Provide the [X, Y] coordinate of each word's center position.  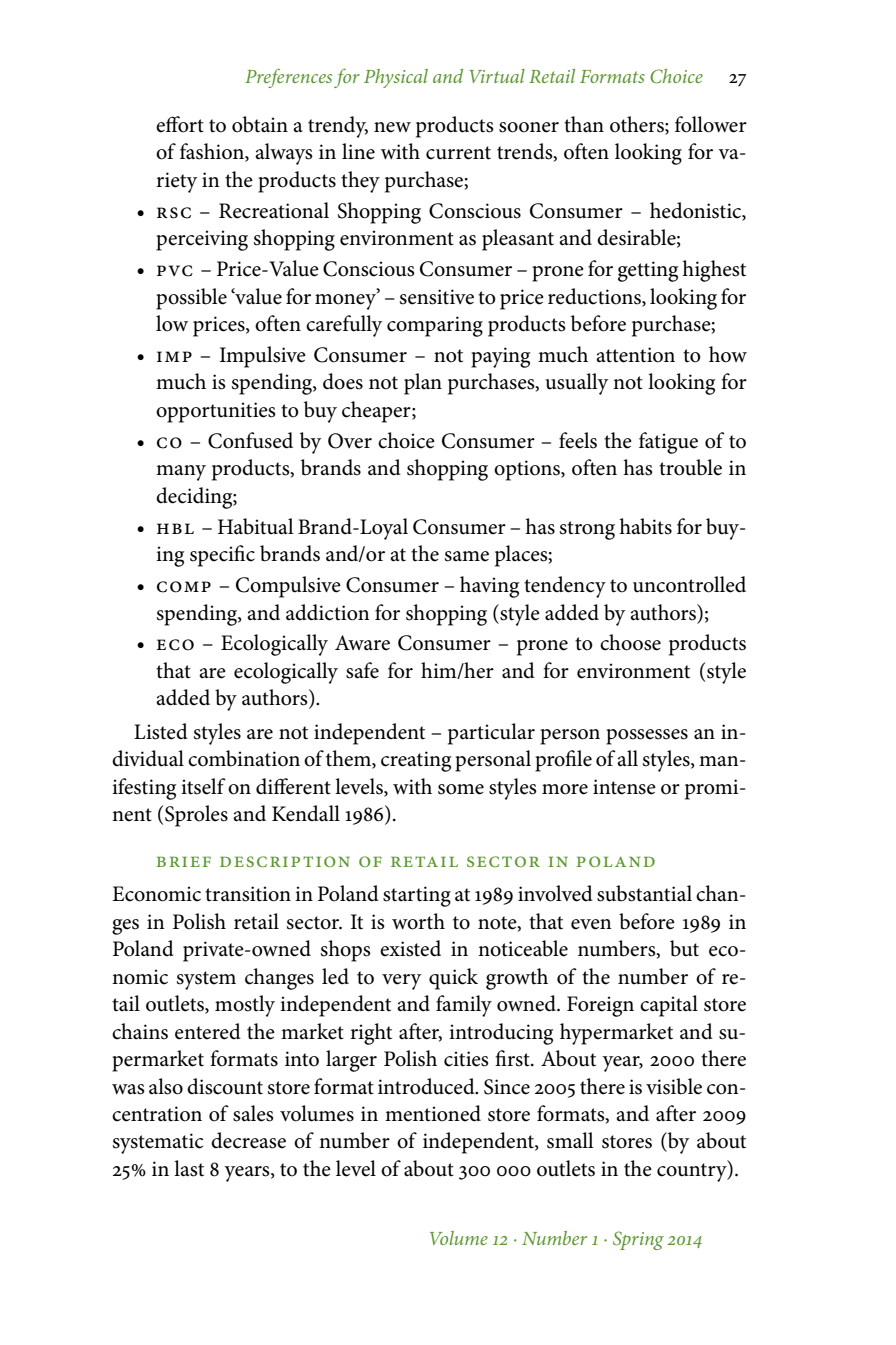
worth [418, 921]
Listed [161, 731]
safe [362, 670]
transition [248, 894]
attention [635, 355]
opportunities [216, 412]
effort [180, 124]
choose [630, 642]
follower [711, 124]
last [189, 1168]
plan [423, 384]
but [684, 948]
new [392, 127]
